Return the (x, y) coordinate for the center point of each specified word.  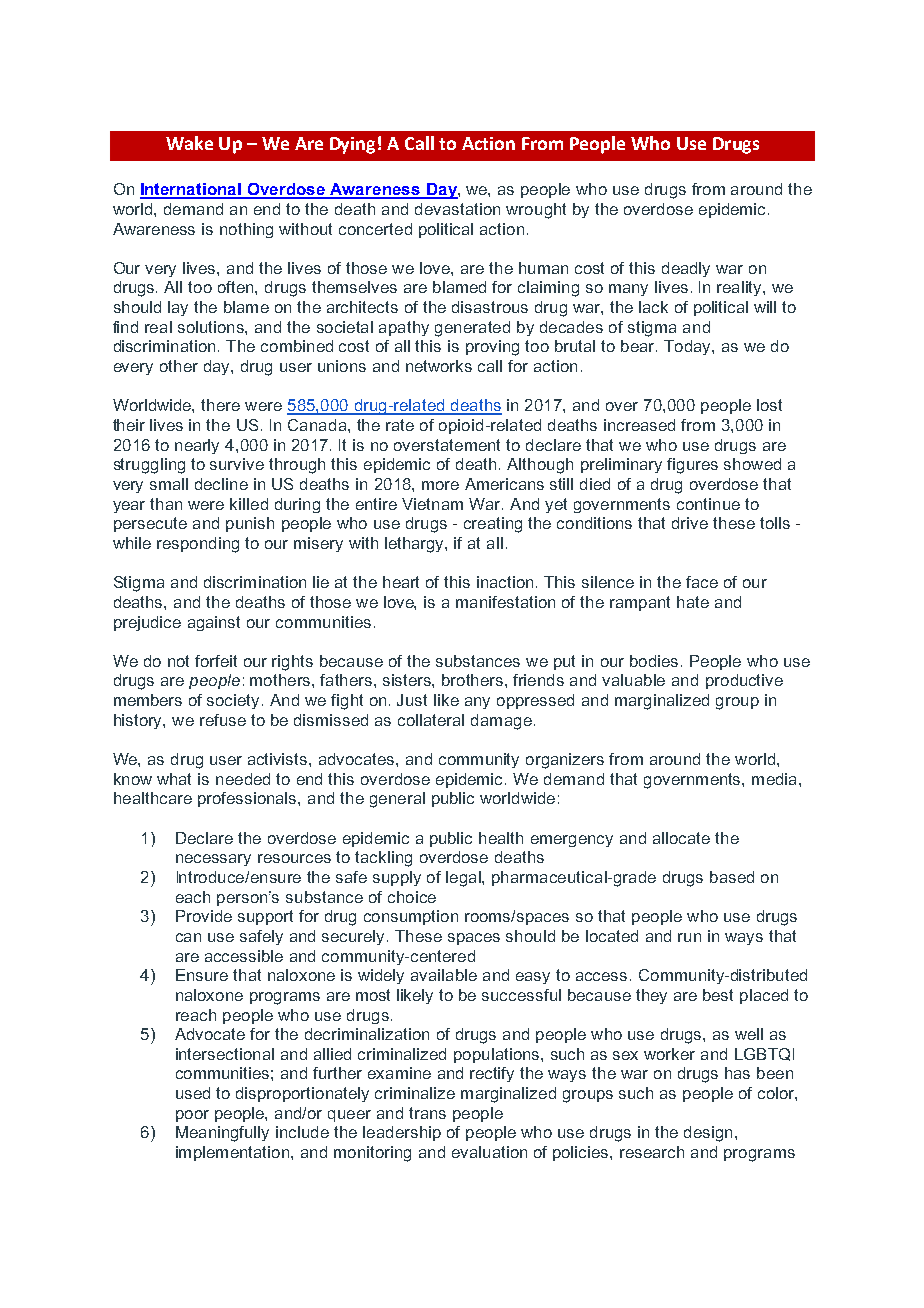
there (220, 405)
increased (639, 425)
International (192, 190)
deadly (686, 269)
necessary (213, 860)
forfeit (216, 661)
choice (412, 897)
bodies (654, 661)
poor (192, 1116)
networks (439, 366)
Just (412, 700)
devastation (457, 209)
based (732, 877)
